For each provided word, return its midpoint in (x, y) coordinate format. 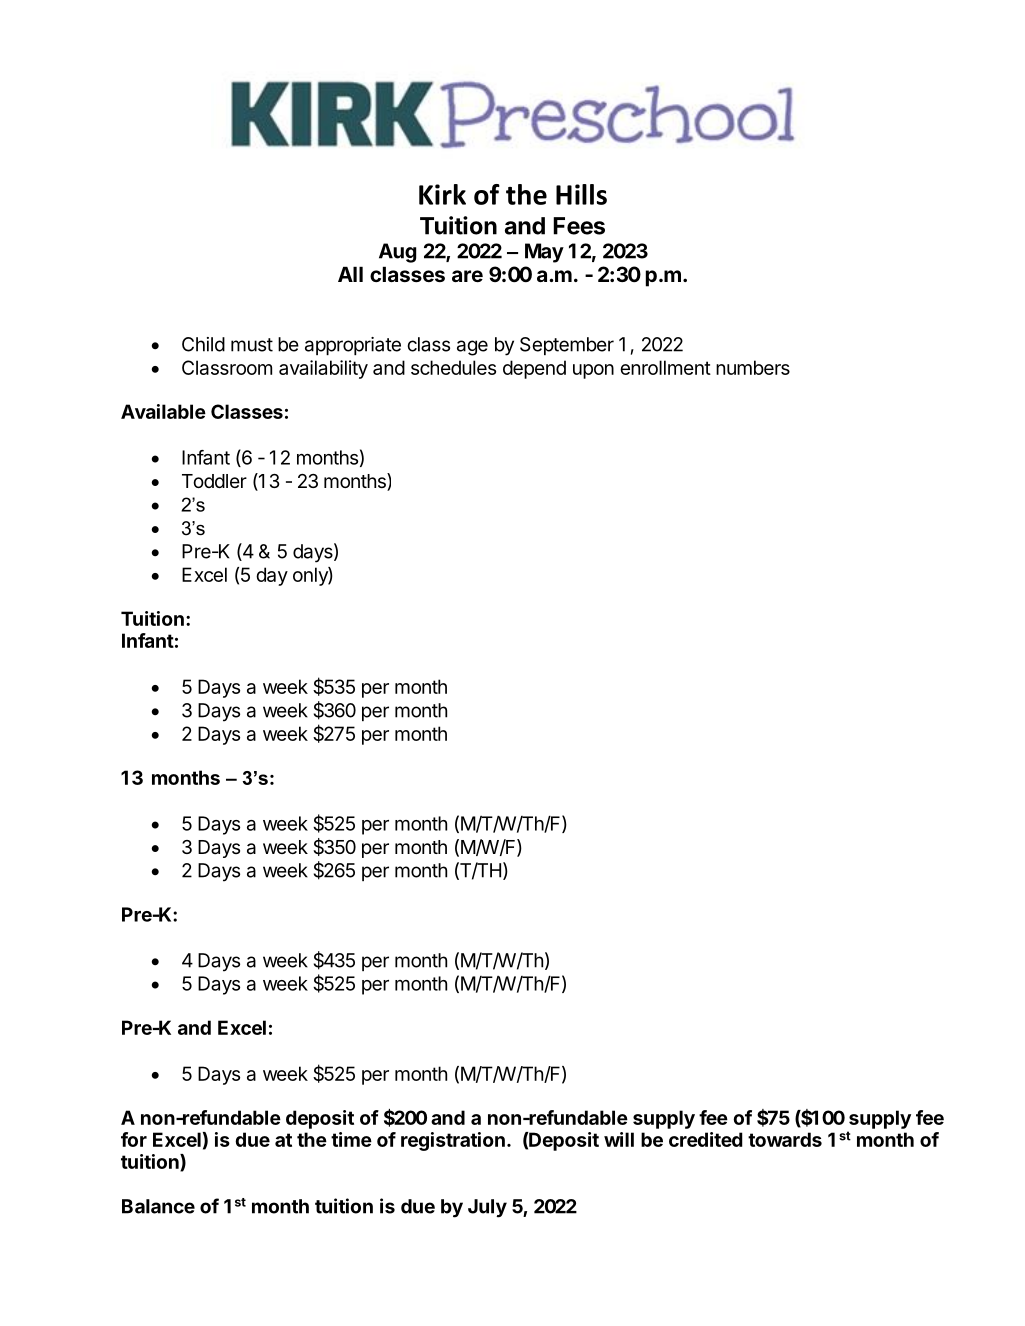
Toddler (214, 481)
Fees (579, 226)
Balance (158, 1206)
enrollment (665, 367)
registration (453, 1141)
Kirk (442, 194)
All (350, 274)
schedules (453, 367)
